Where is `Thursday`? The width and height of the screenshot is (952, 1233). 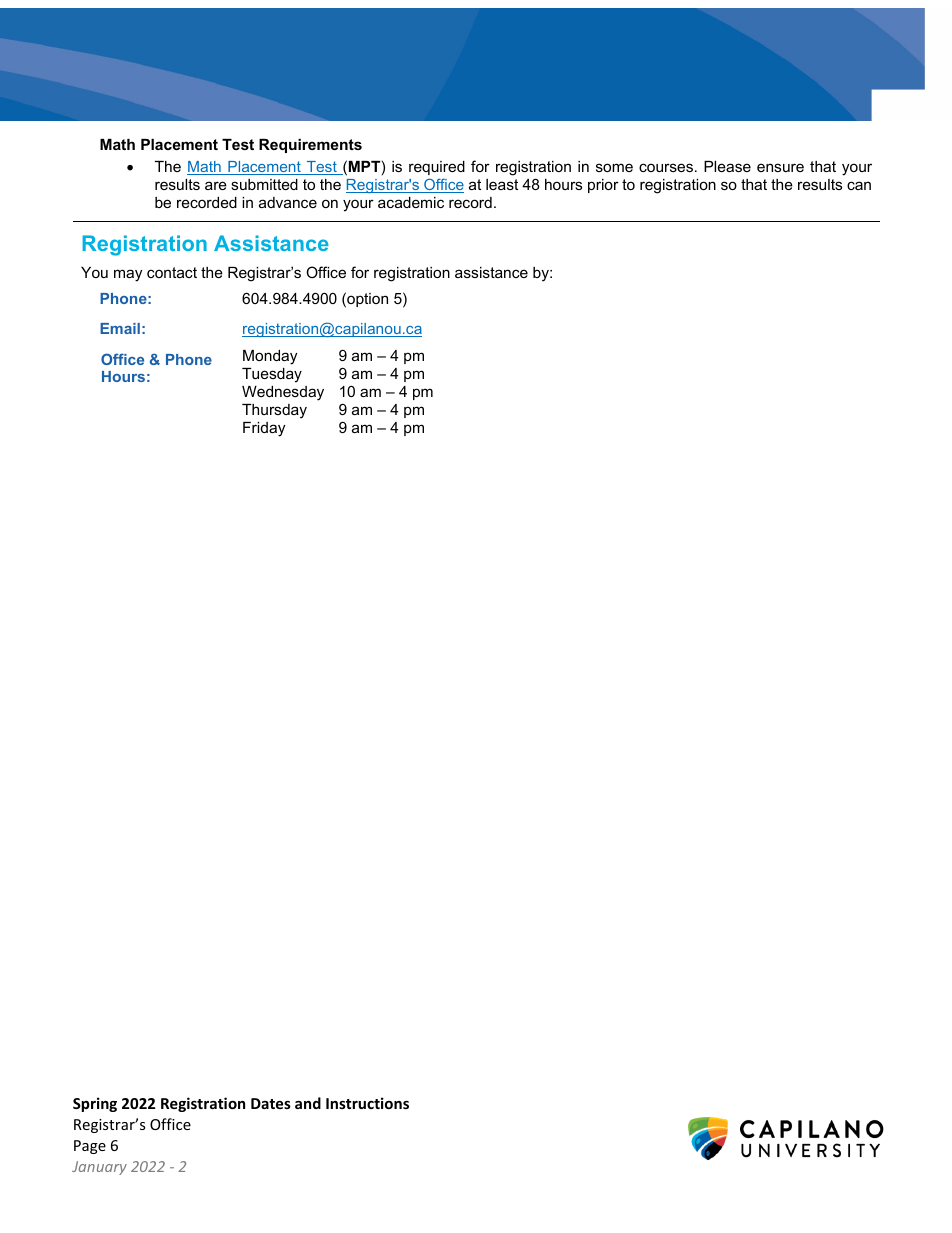 Thursday is located at coordinates (274, 411).
